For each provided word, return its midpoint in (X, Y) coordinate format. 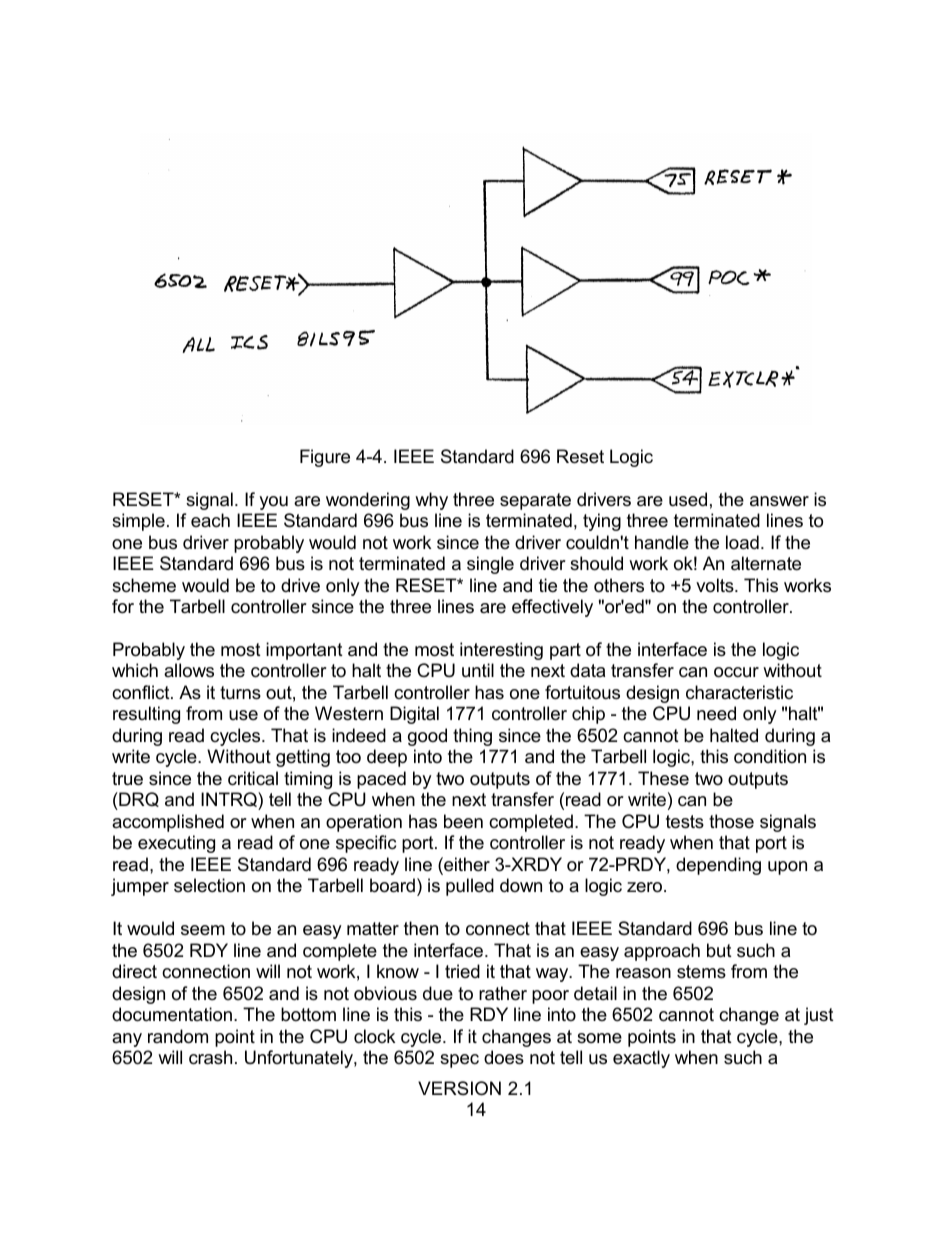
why (431, 501)
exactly (641, 1059)
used (688, 499)
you (273, 503)
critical (253, 778)
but (719, 950)
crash (210, 1057)
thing (472, 737)
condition (770, 756)
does (504, 1057)
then (421, 928)
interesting (501, 651)
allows (189, 670)
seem (203, 930)
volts (716, 585)
